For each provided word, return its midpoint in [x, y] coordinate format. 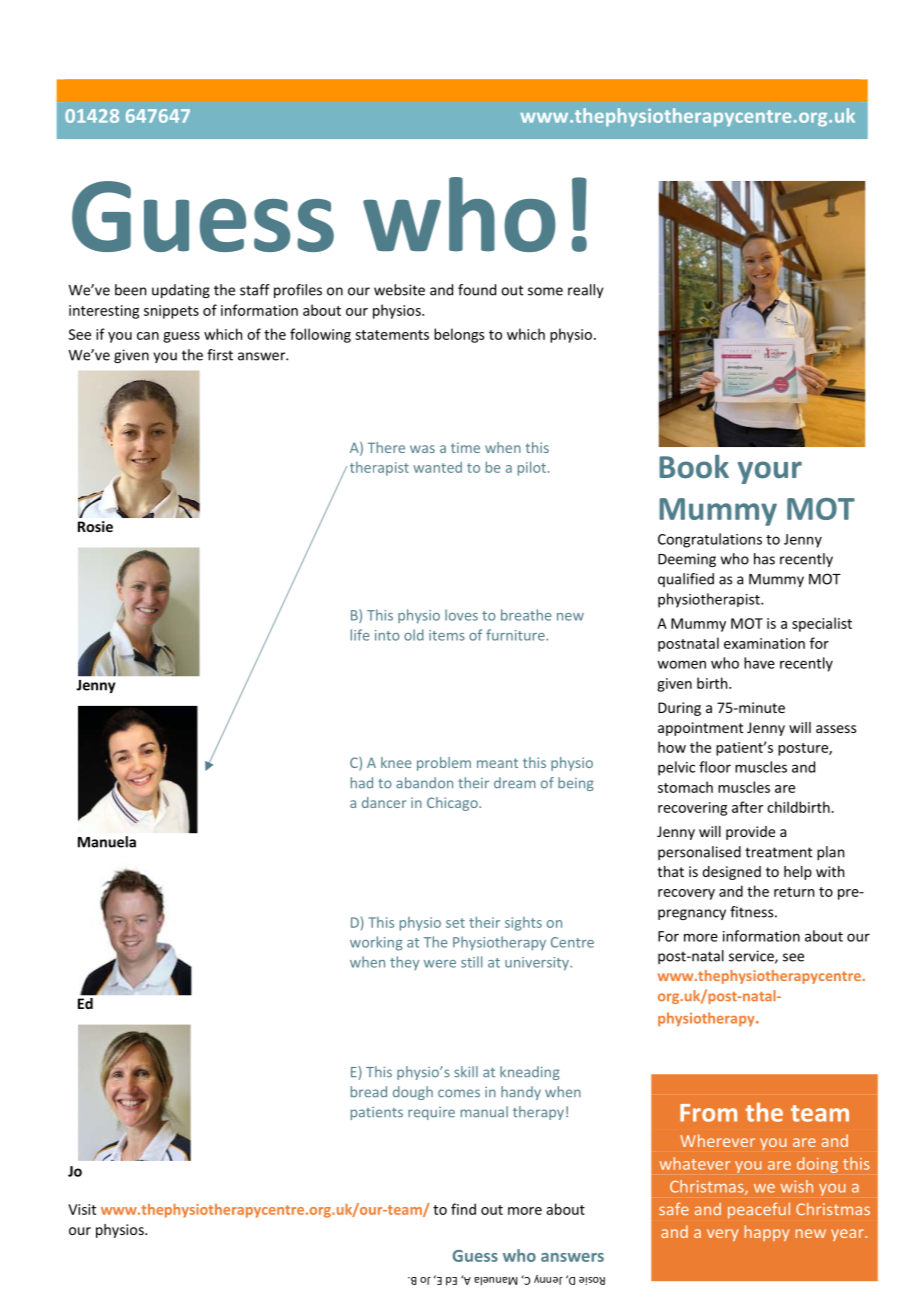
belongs [459, 335]
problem [444, 764]
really [585, 291]
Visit [82, 1209]
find [463, 1209]
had [362, 783]
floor [715, 767]
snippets [171, 312]
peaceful [759, 1210]
